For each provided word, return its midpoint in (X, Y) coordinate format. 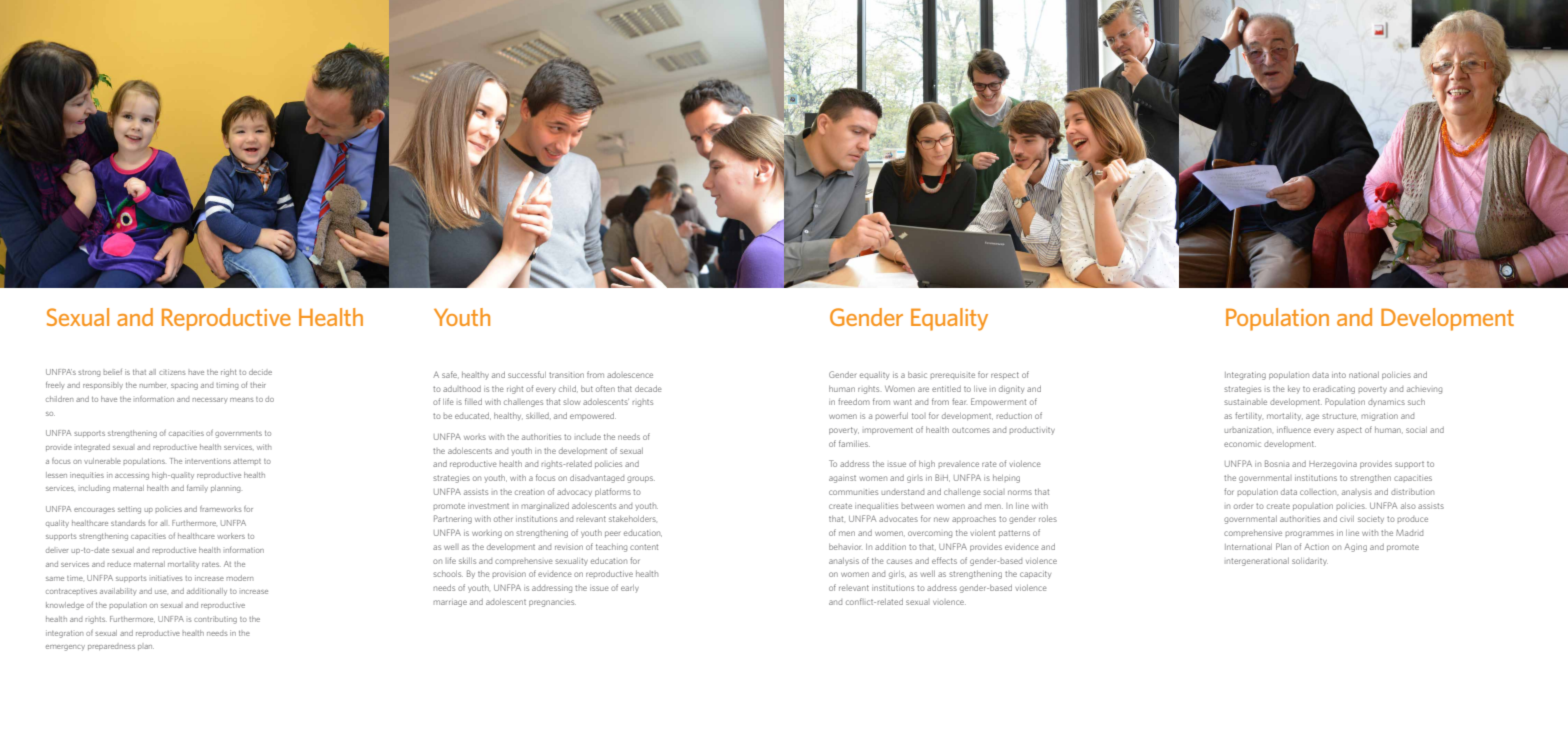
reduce (119, 564)
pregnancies (552, 603)
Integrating (1245, 376)
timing (227, 386)
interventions (208, 461)
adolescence (630, 375)
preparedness (111, 647)
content (644, 547)
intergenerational (1258, 561)
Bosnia (1277, 463)
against (842, 479)
